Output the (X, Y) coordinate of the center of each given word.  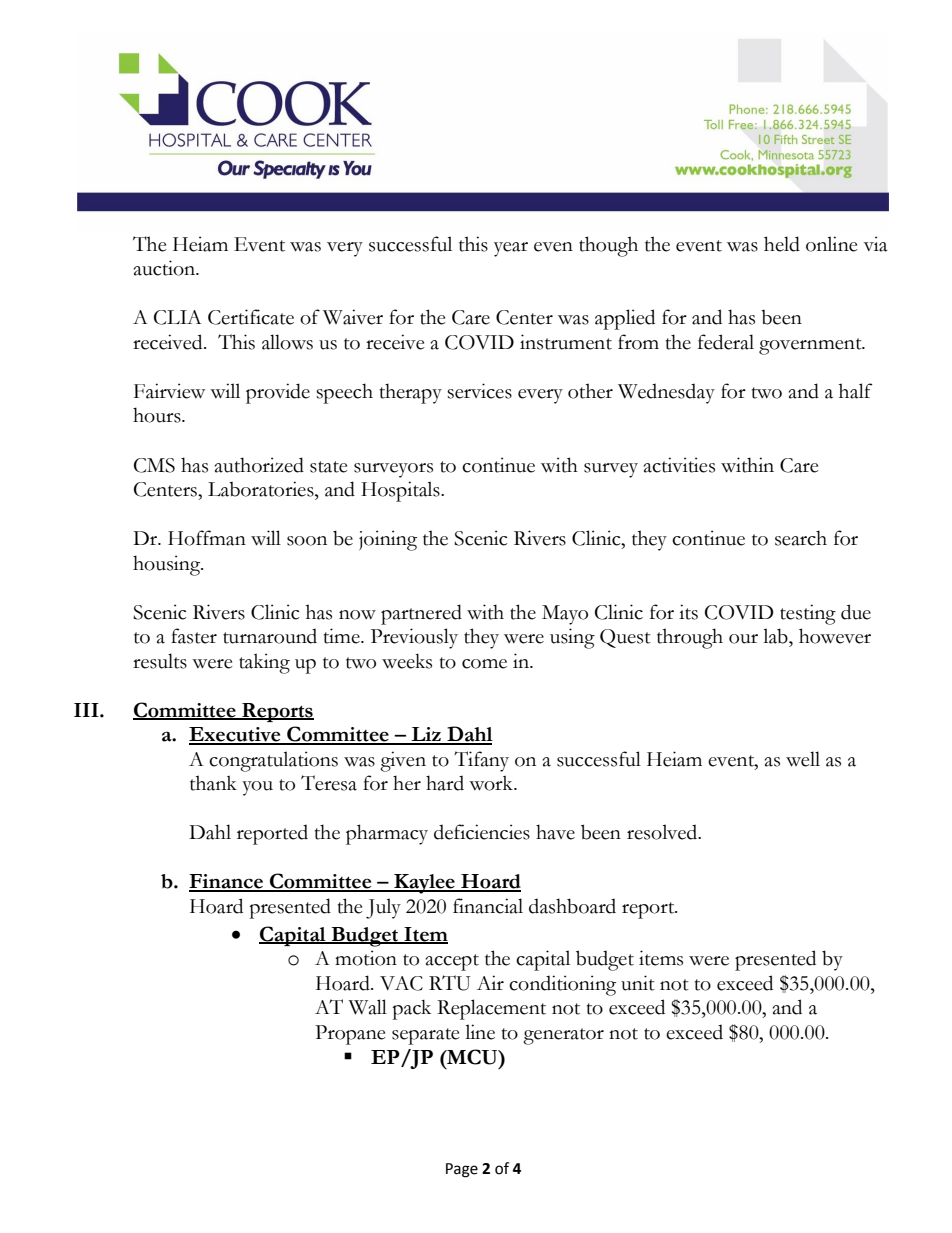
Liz (426, 735)
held (782, 244)
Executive (236, 735)
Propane (350, 1035)
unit (638, 983)
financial (488, 906)
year (511, 249)
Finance (227, 882)
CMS (154, 465)
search (801, 538)
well (803, 759)
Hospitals (401, 491)
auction (166, 268)
